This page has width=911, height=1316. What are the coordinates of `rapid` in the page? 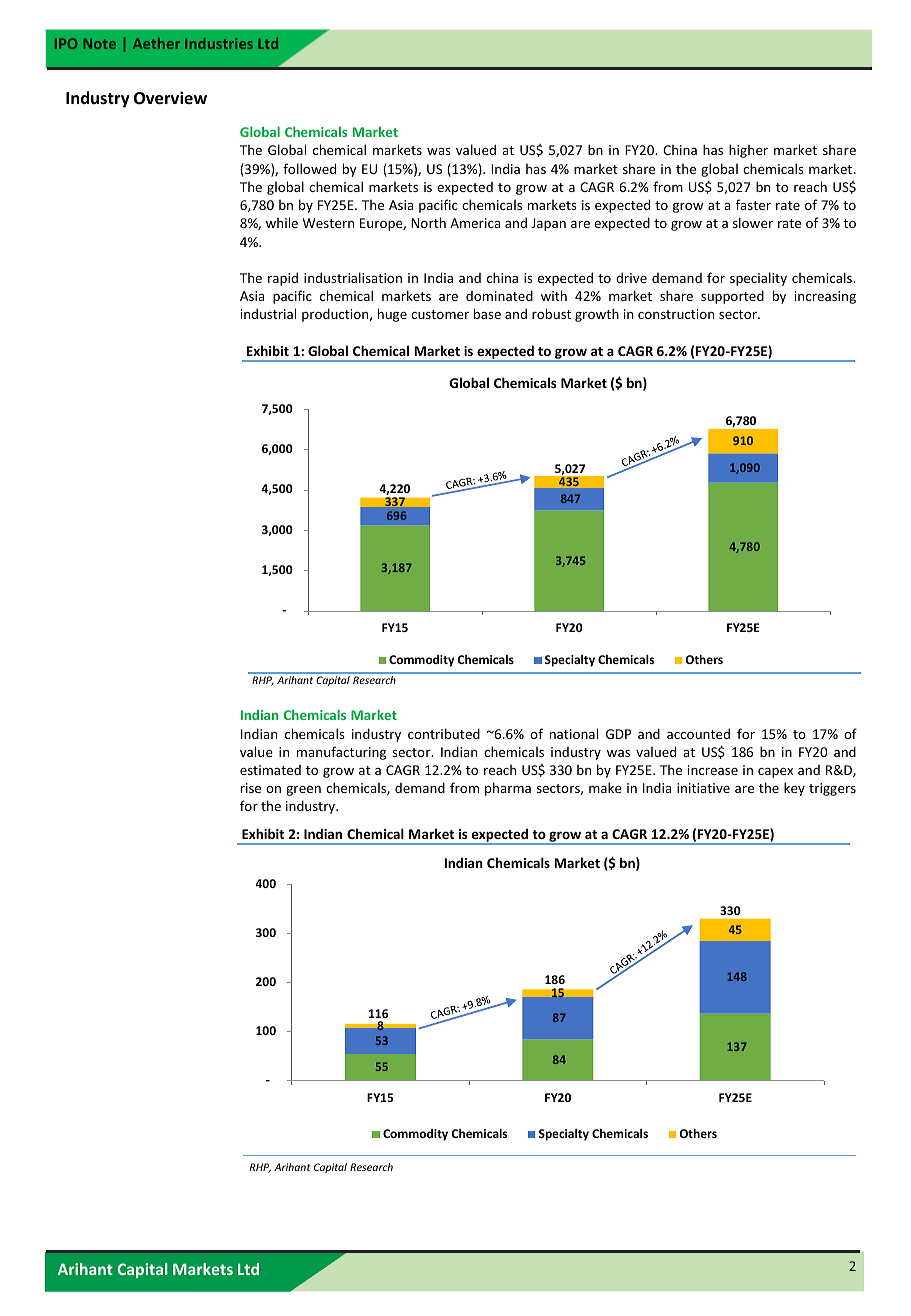 It's located at (283, 279).
